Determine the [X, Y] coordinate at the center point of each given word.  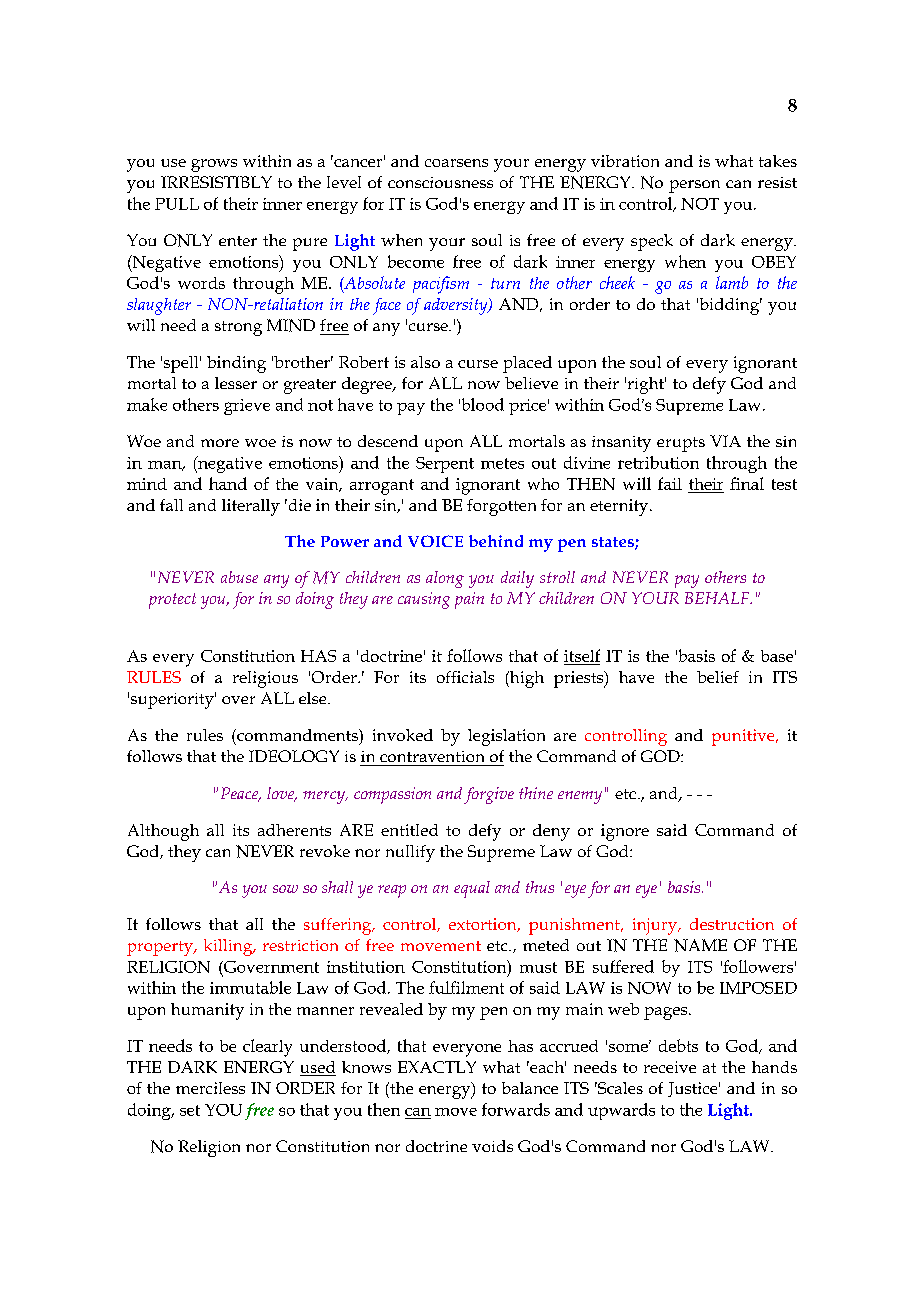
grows [214, 165]
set [190, 1110]
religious [265, 679]
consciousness [440, 182]
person [694, 186]
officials [465, 677]
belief [718, 677]
